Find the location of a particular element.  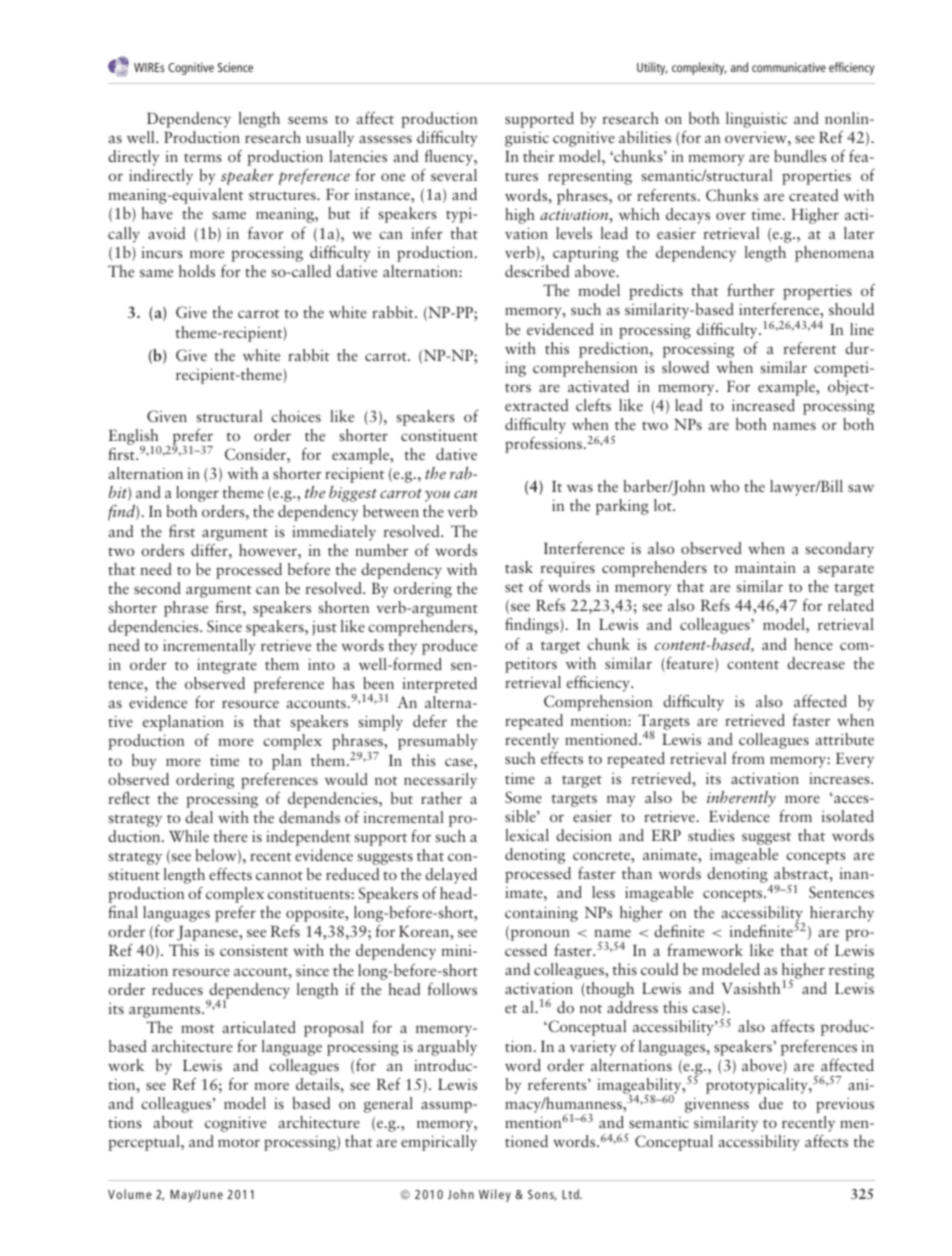

their is located at coordinates (539, 156).
